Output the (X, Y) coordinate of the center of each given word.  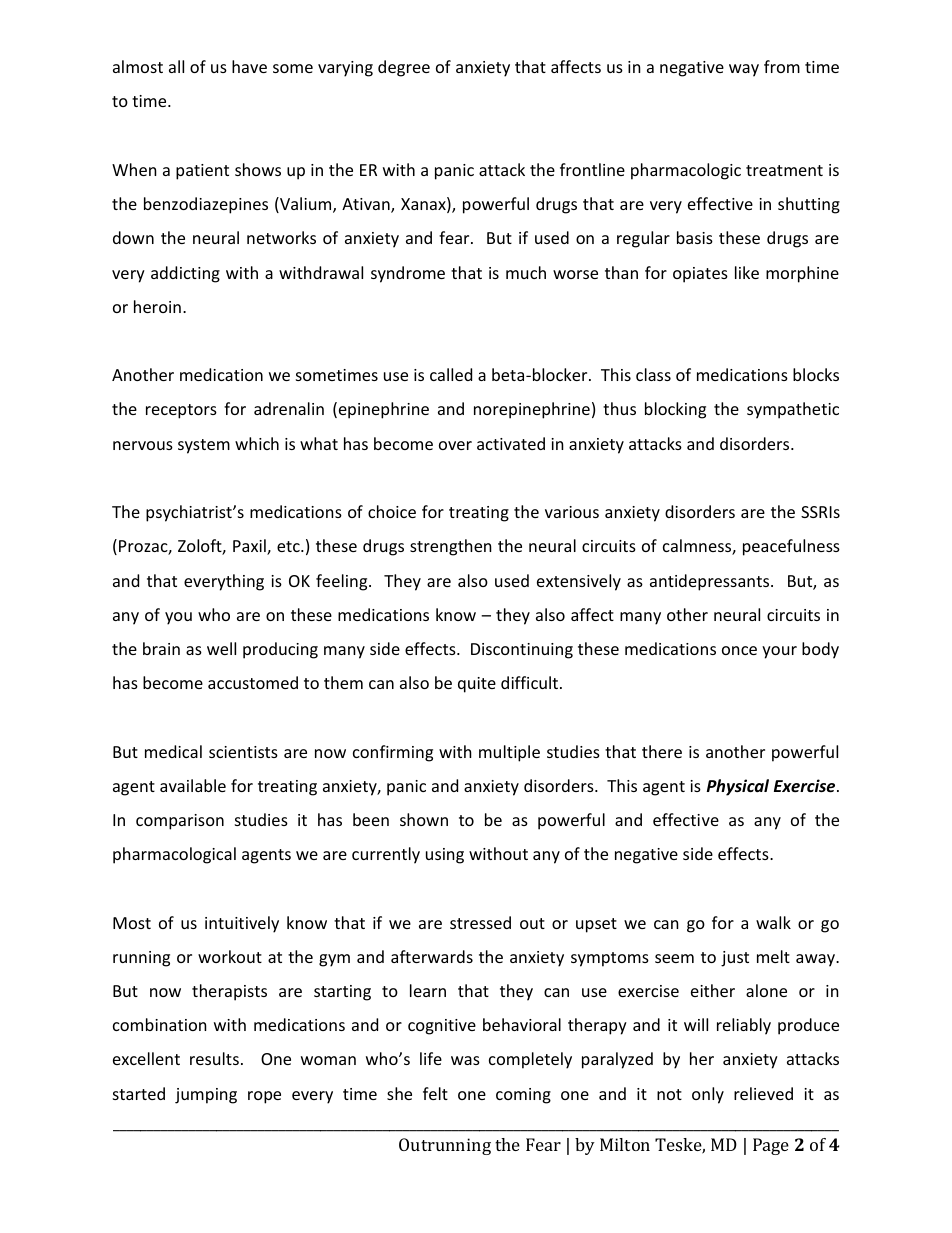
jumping (206, 1096)
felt (435, 1093)
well (221, 648)
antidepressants (711, 582)
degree (404, 68)
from (782, 66)
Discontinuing (522, 651)
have (249, 66)
